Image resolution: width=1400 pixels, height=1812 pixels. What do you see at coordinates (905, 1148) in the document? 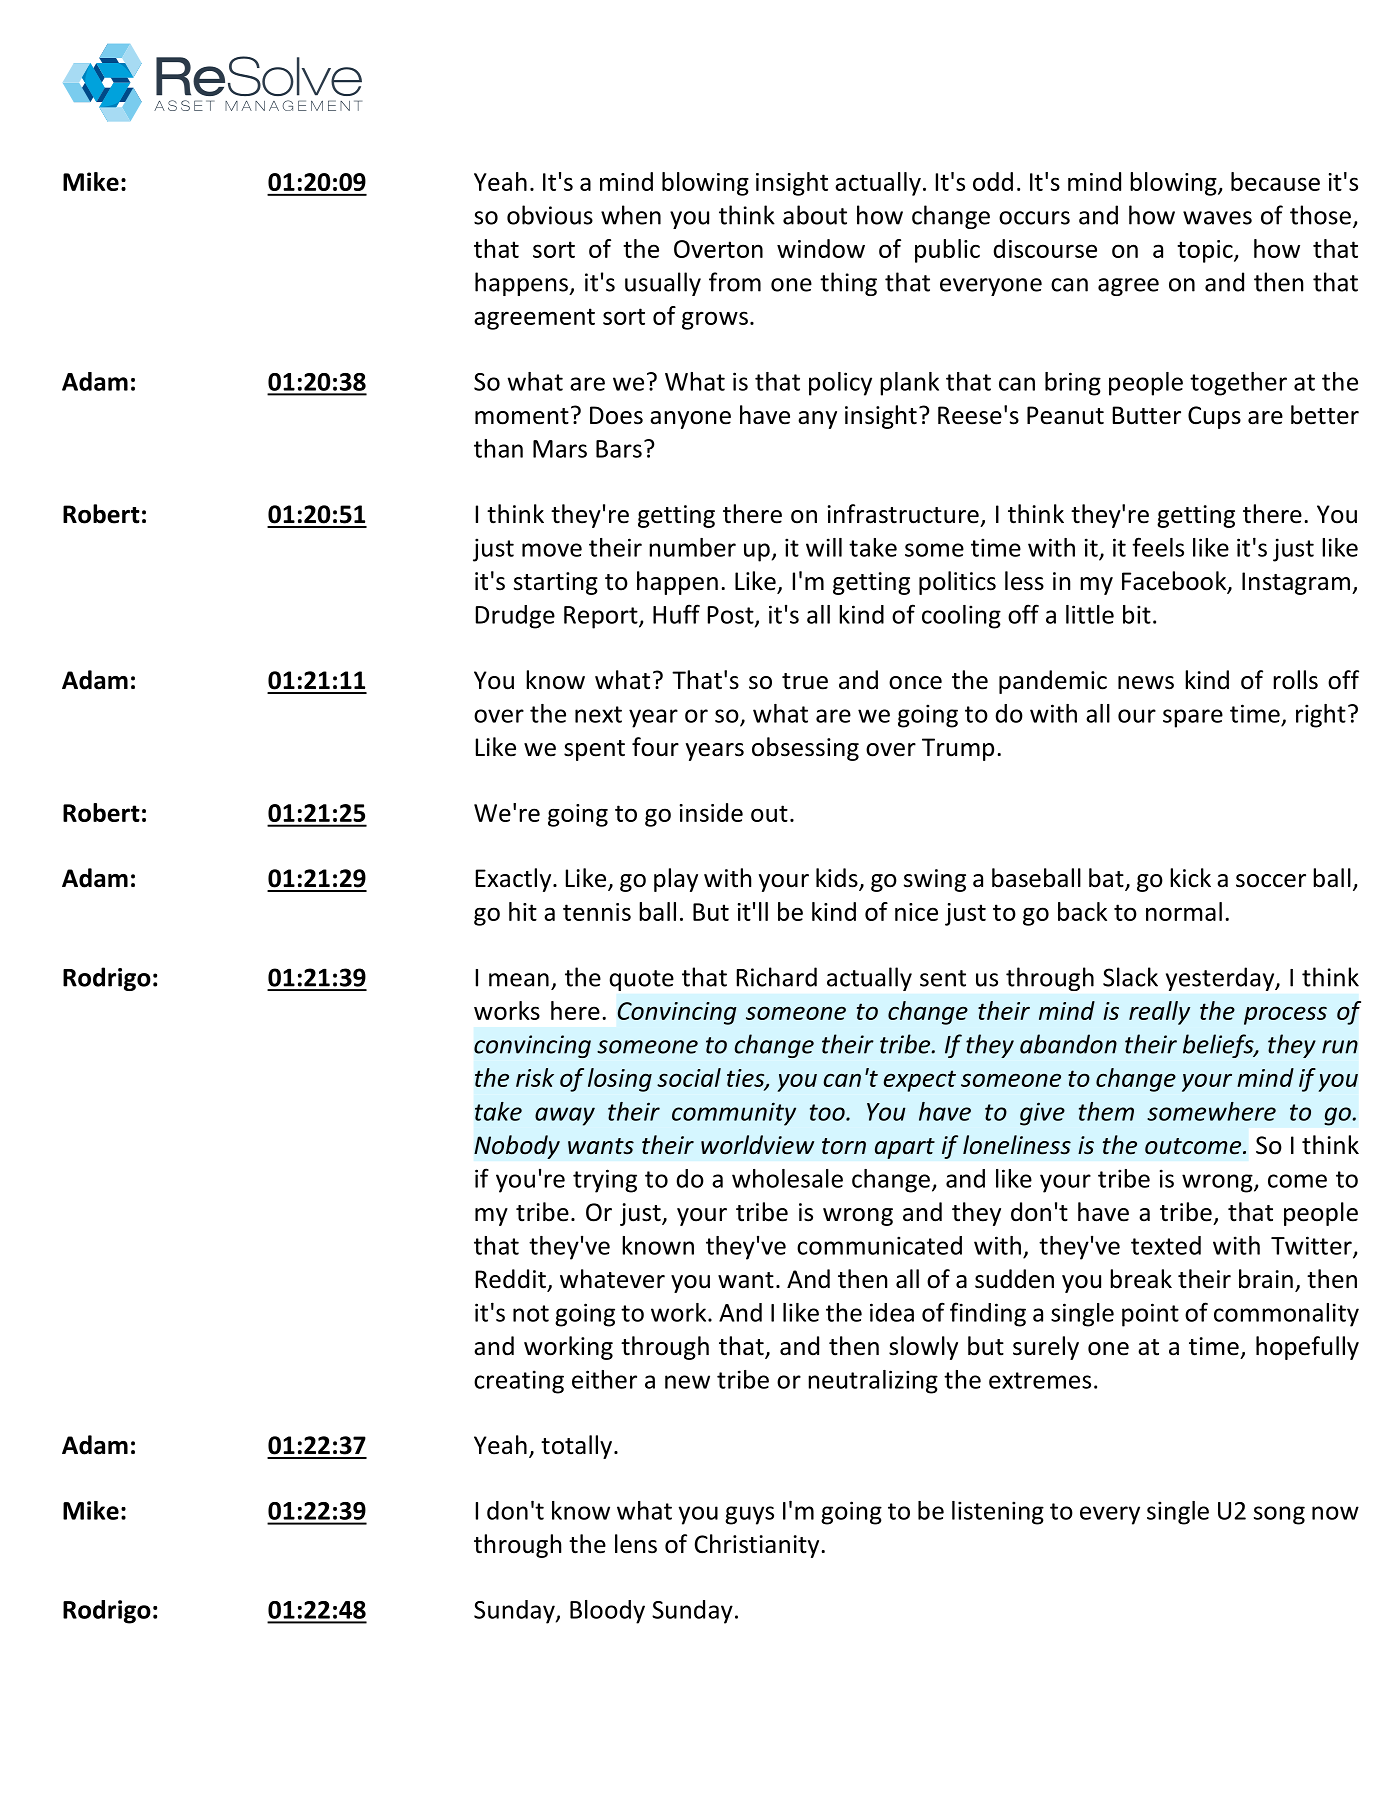
I see `apart` at bounding box center [905, 1148].
